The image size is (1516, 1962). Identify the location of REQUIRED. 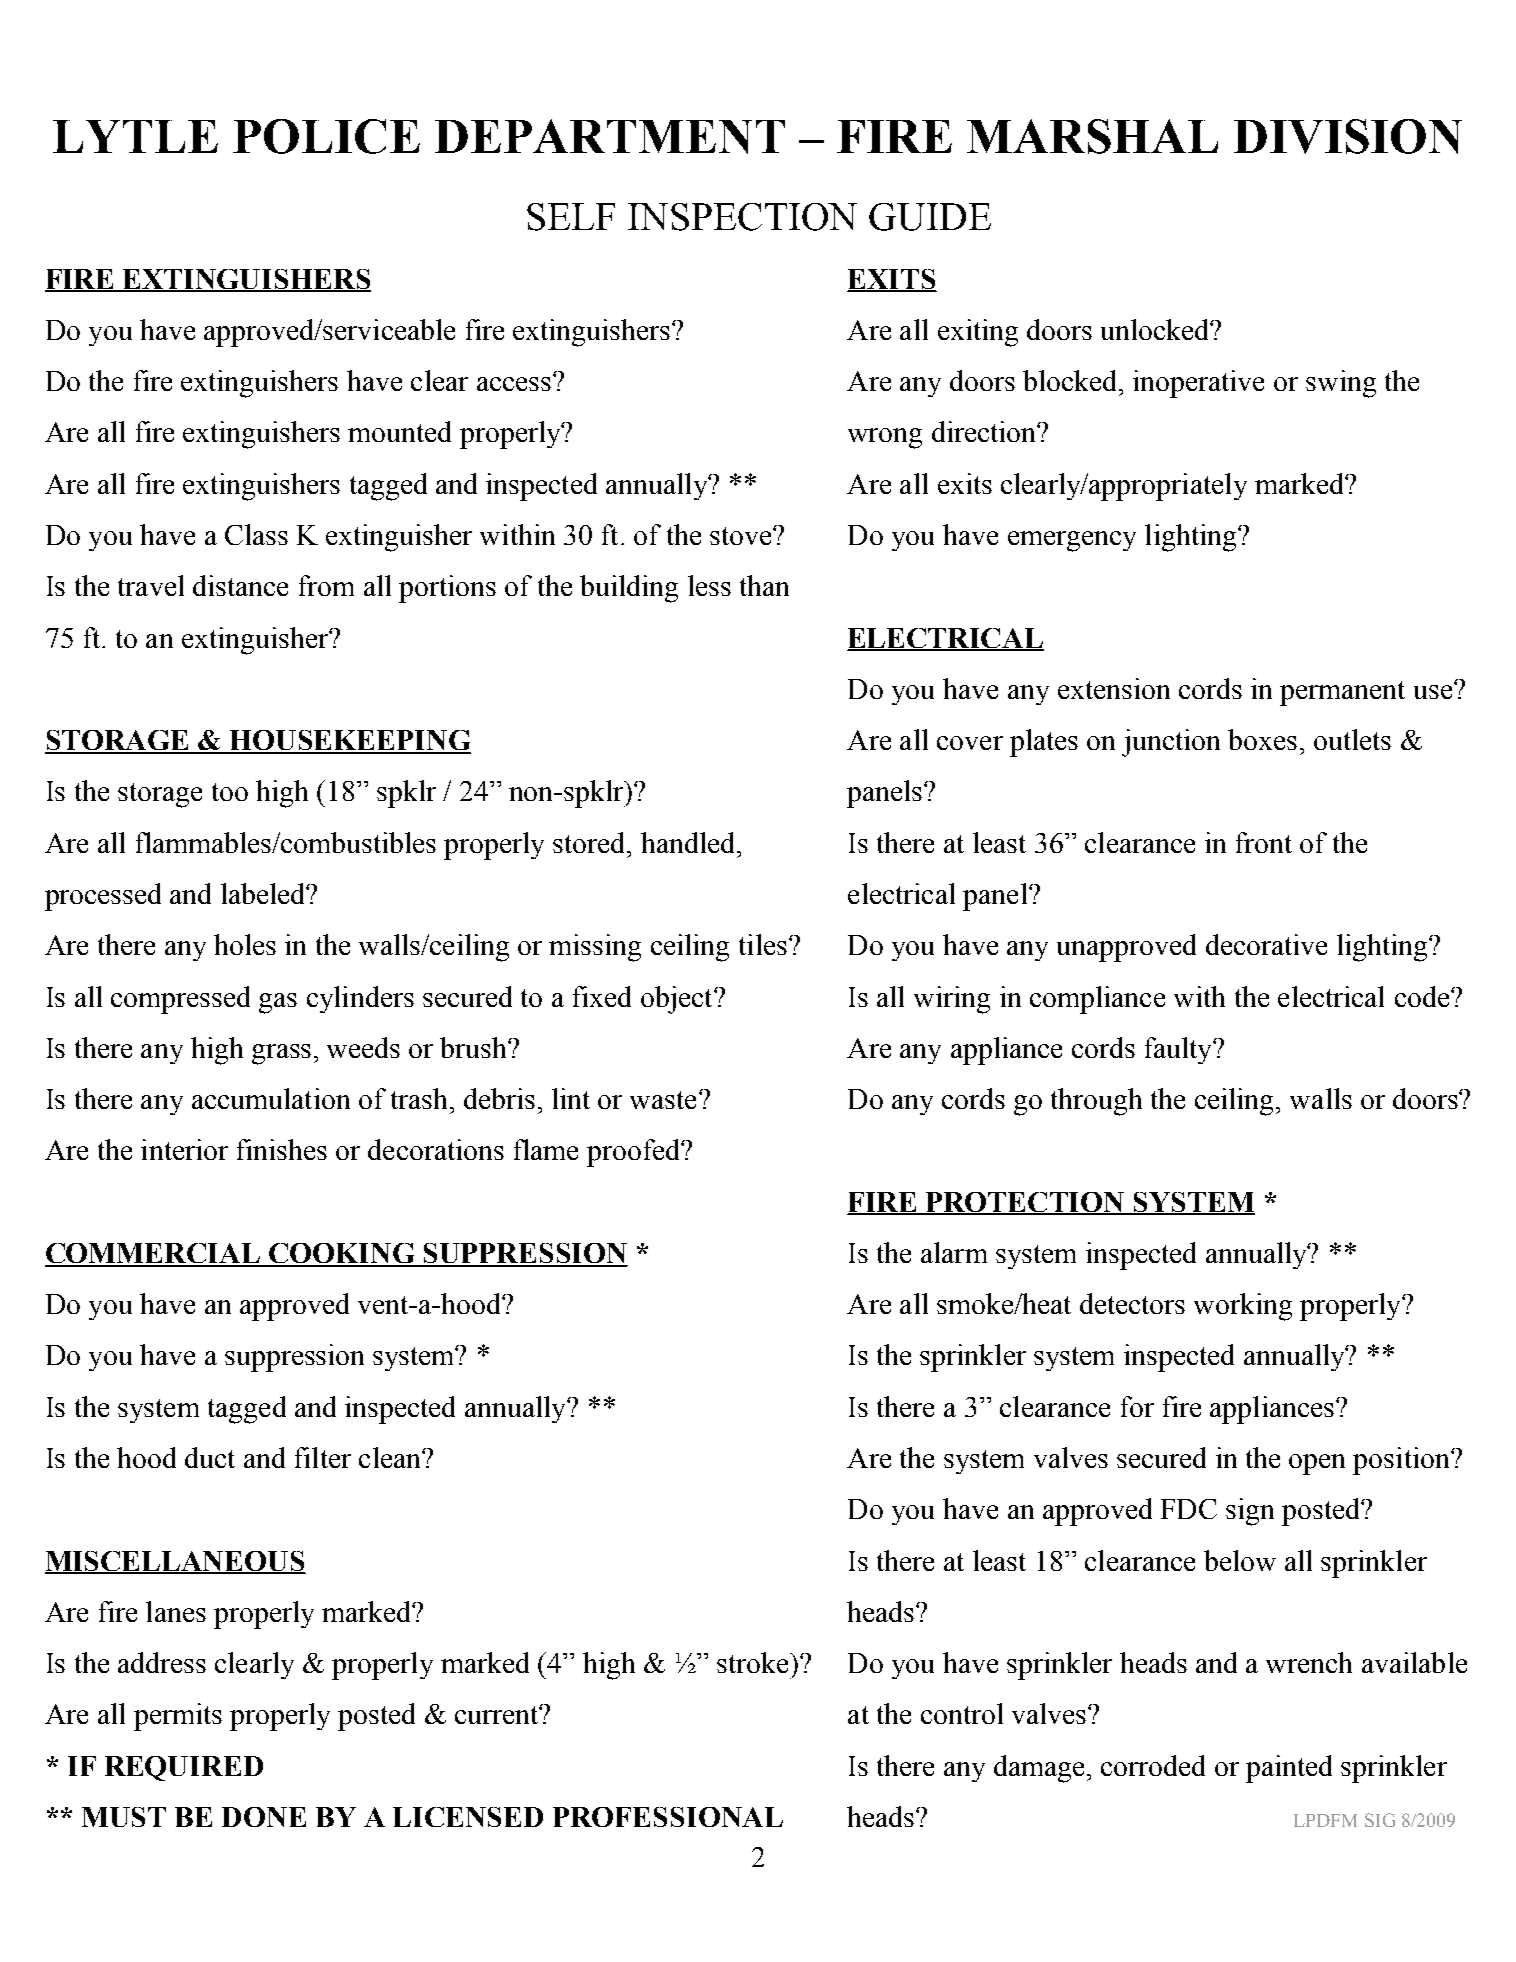
(184, 1768).
